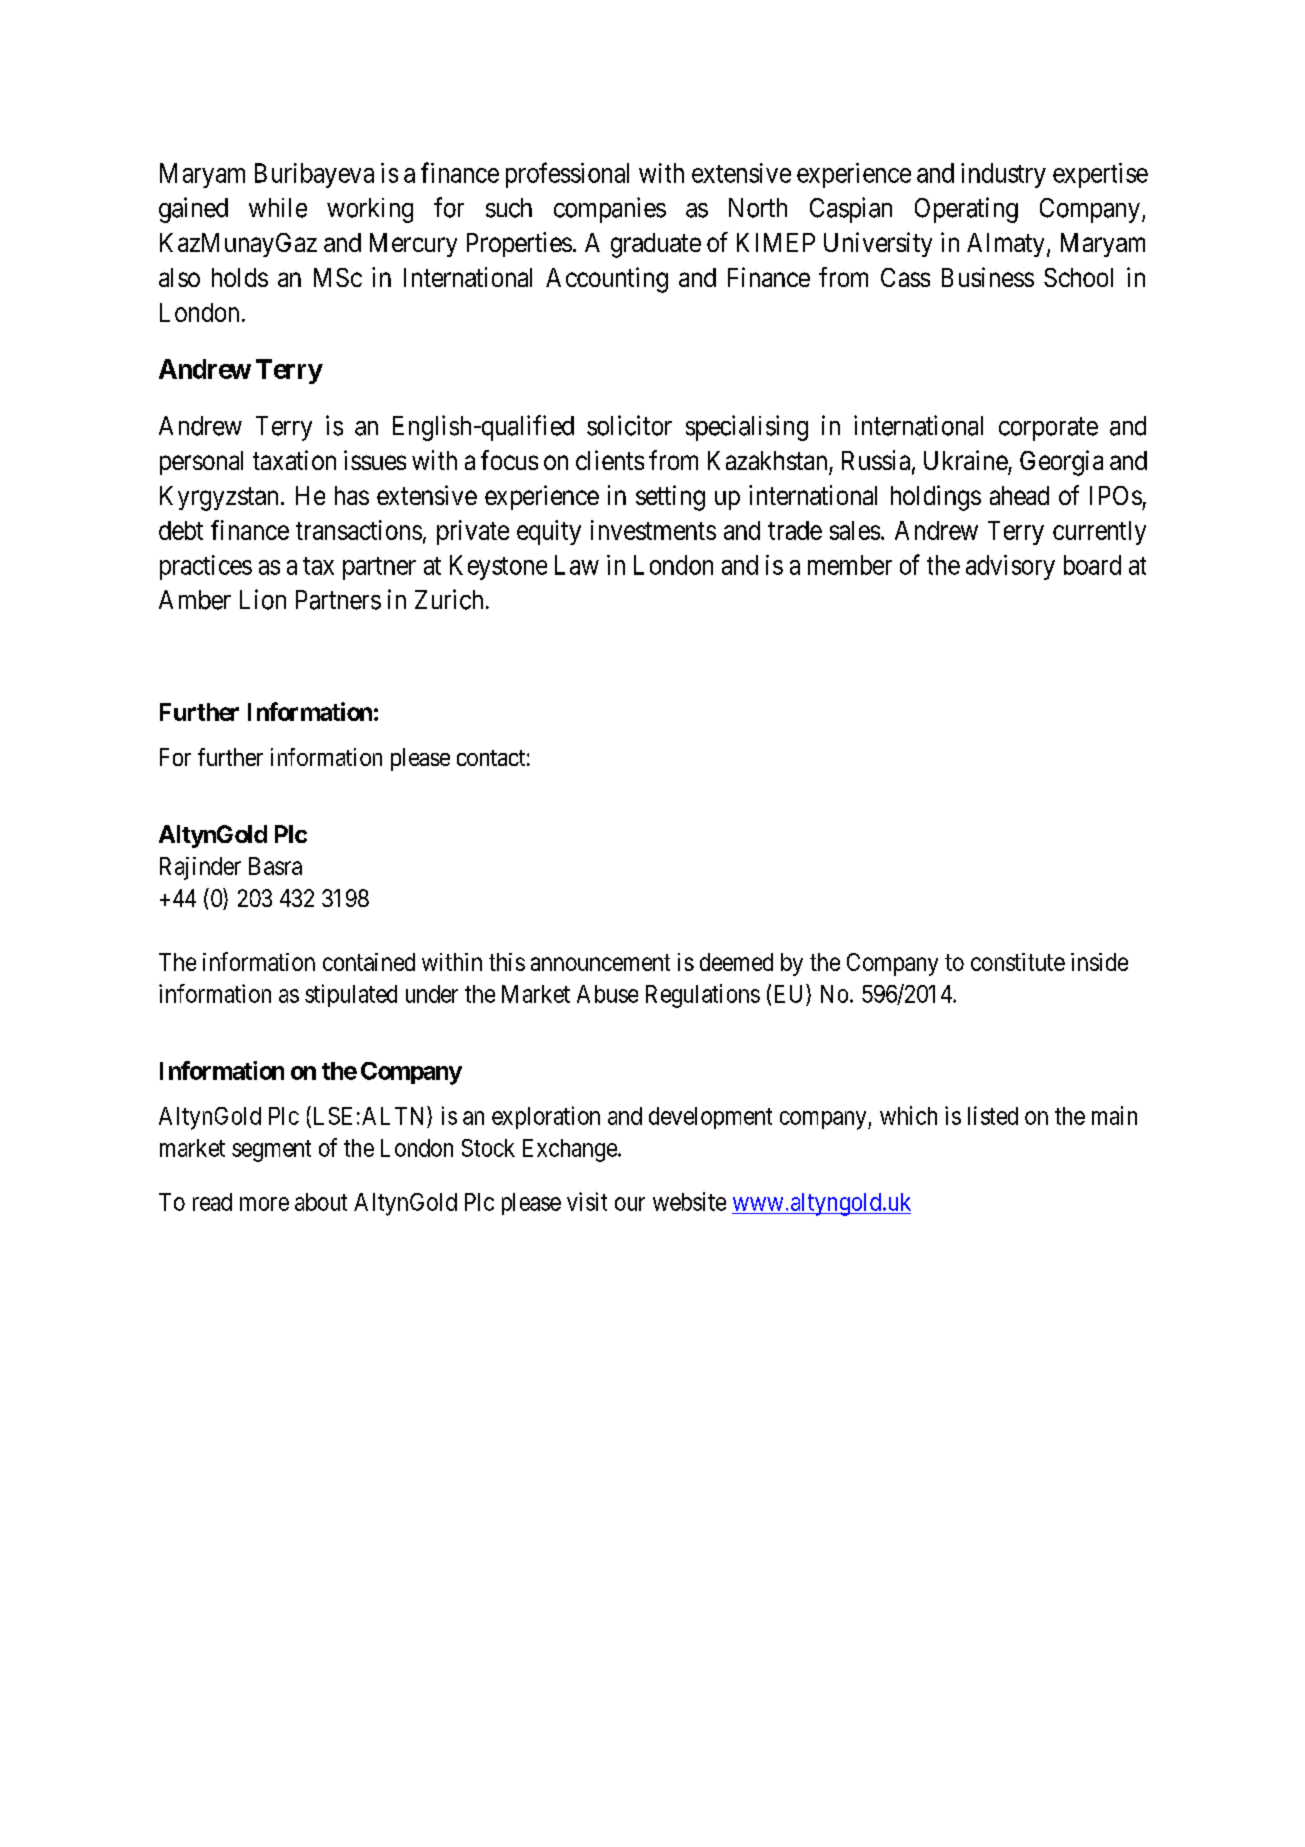 Image resolution: width=1305 pixels, height=1847 pixels. What do you see at coordinates (610, 210) in the document?
I see `companies` at bounding box center [610, 210].
